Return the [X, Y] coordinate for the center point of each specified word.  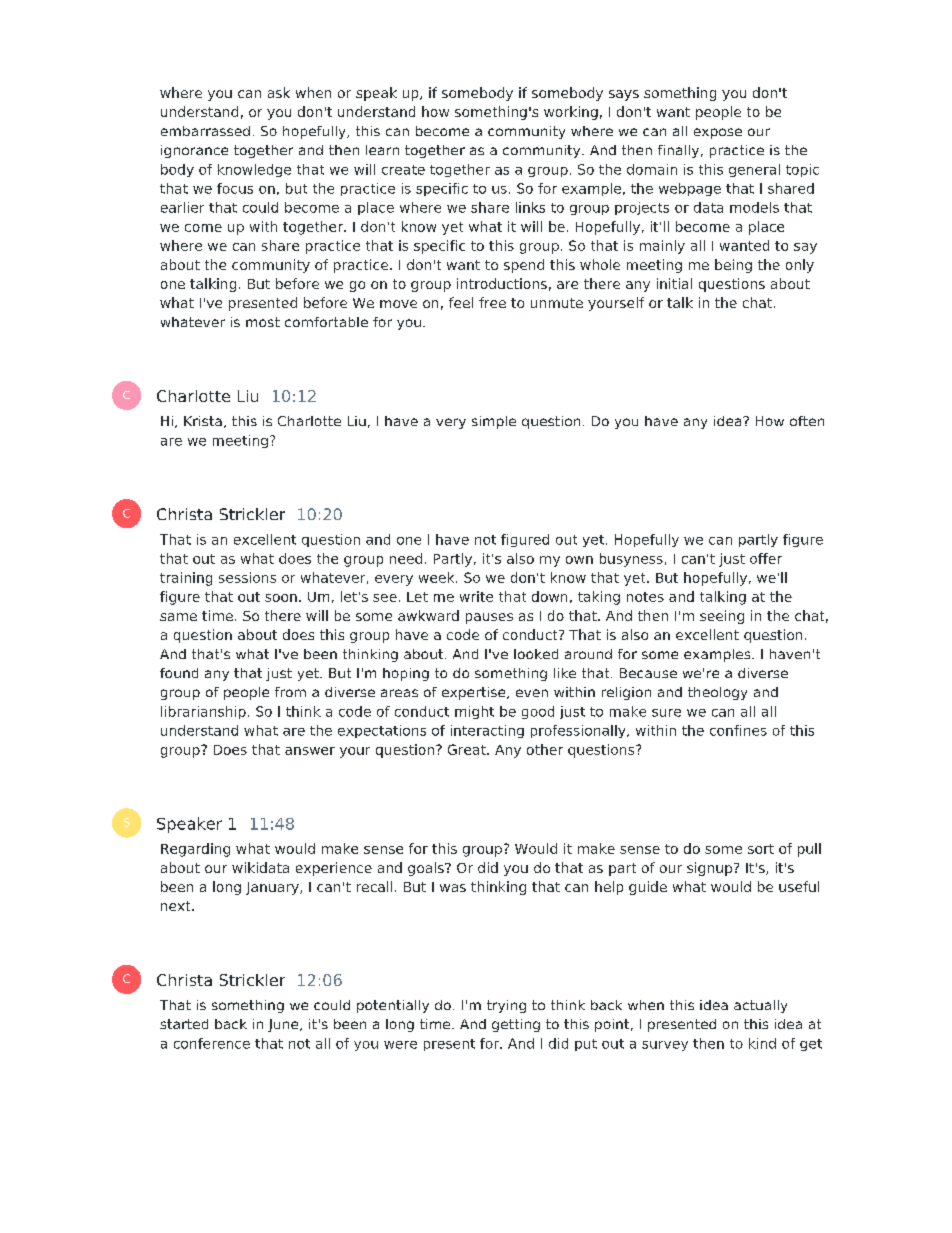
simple [494, 422]
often [807, 421]
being [733, 266]
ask [279, 92]
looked [536, 654]
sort [761, 849]
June [284, 1025]
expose [718, 133]
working [571, 113]
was [453, 888]
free [492, 302]
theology [717, 693]
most [263, 322]
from [290, 692]
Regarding [195, 850]
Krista [203, 421]
